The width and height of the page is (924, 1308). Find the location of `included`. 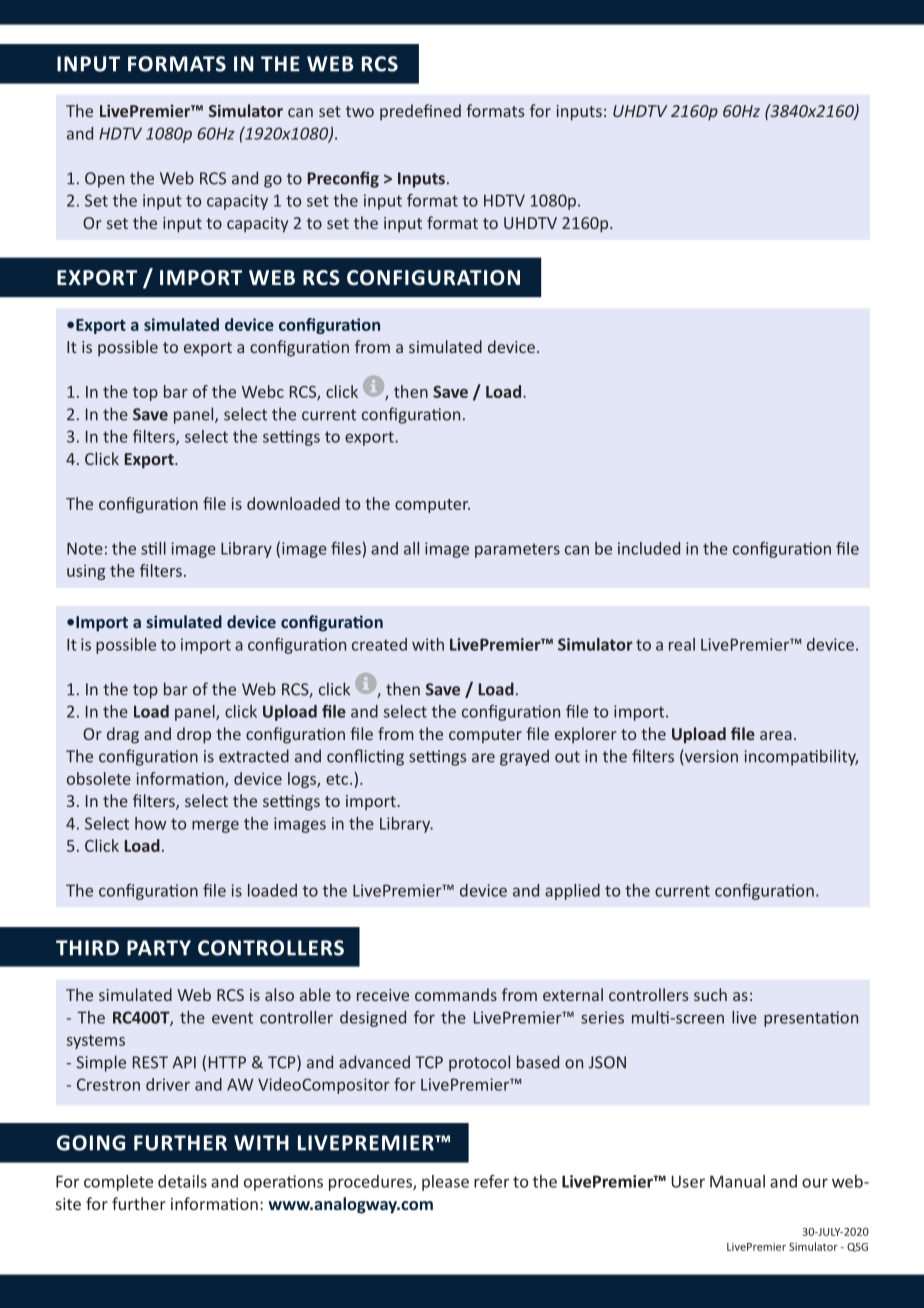

included is located at coordinates (649, 548).
